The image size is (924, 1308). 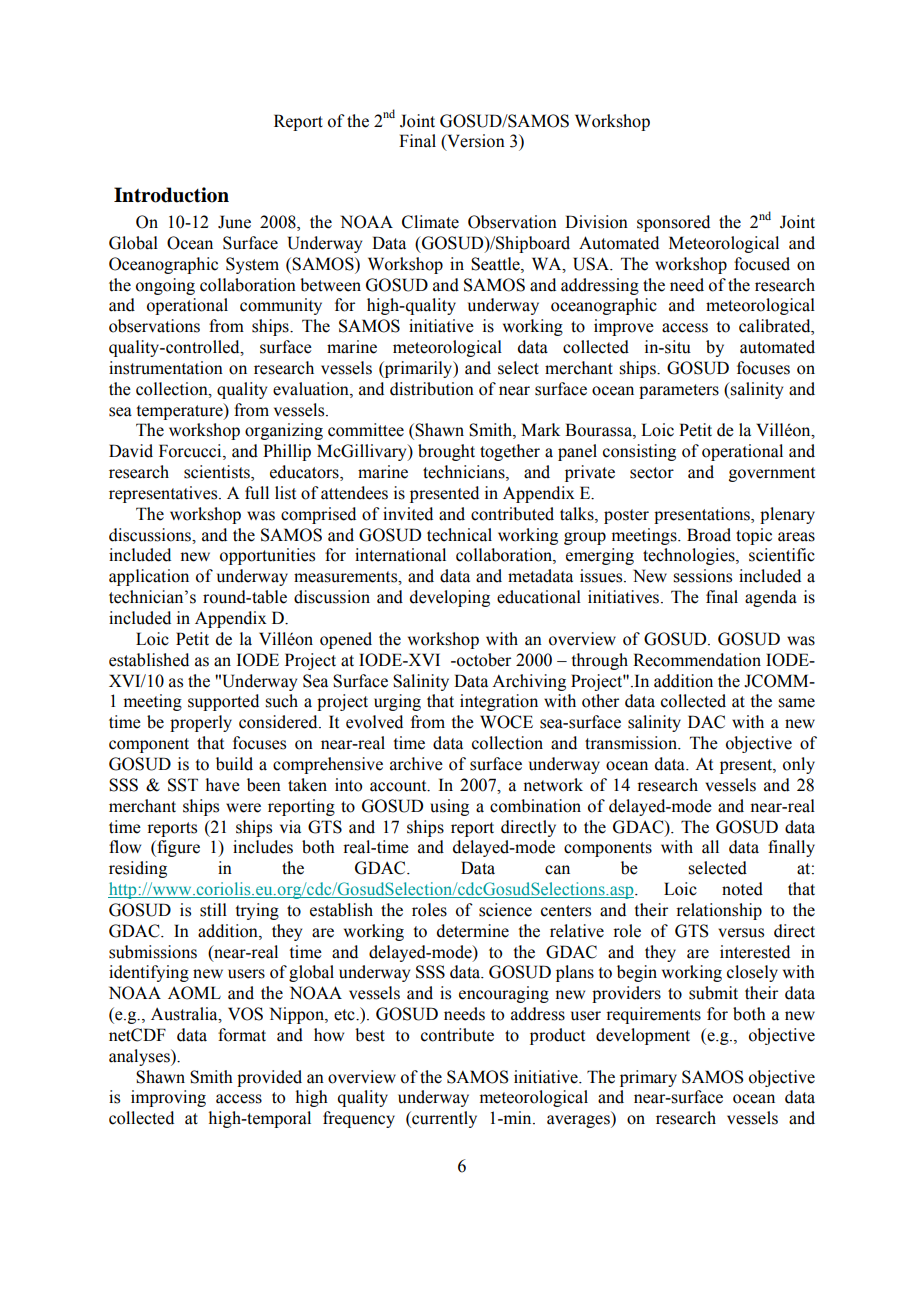 I want to click on Version, so click(x=475, y=142).
